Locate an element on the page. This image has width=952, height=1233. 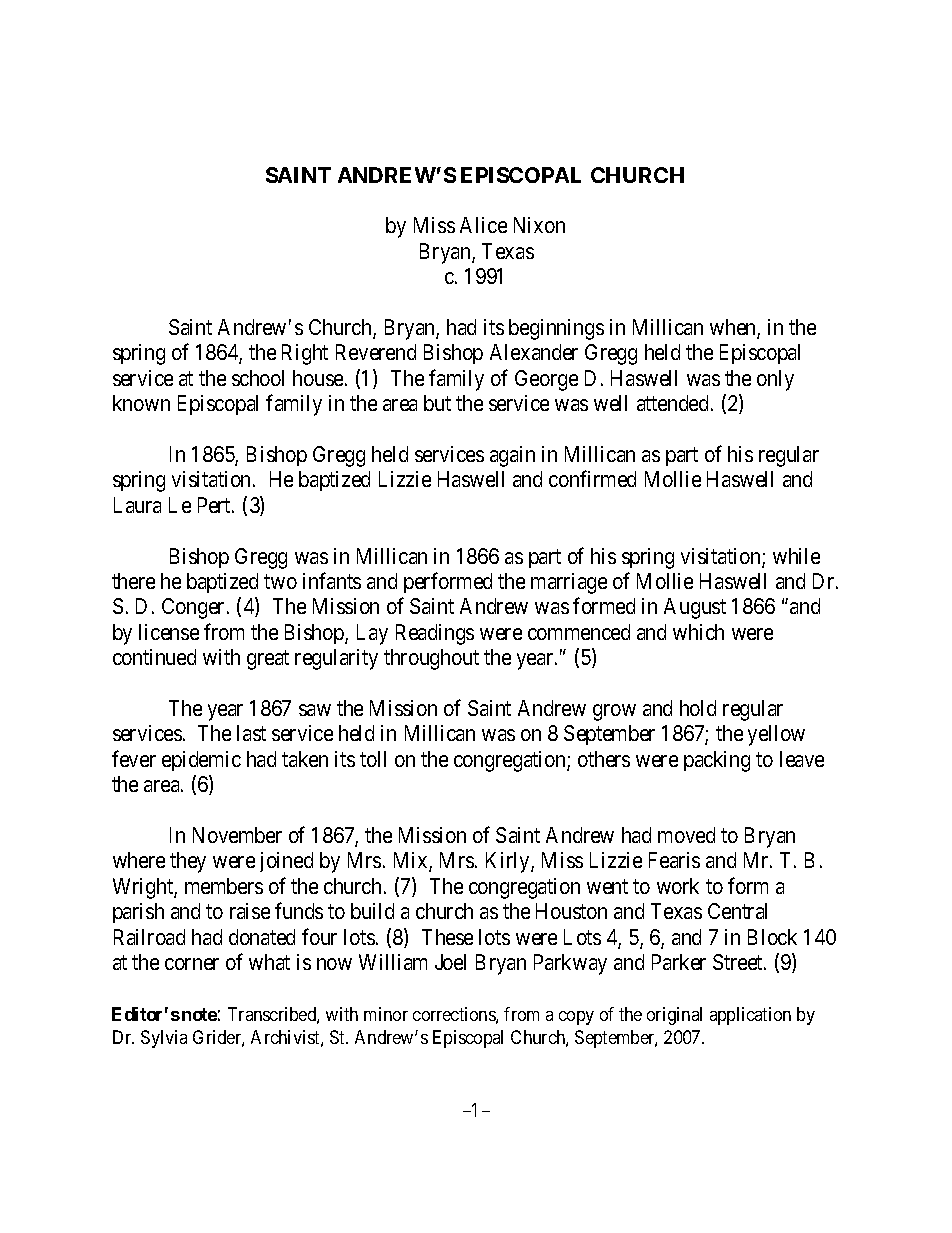
school is located at coordinates (258, 378).
